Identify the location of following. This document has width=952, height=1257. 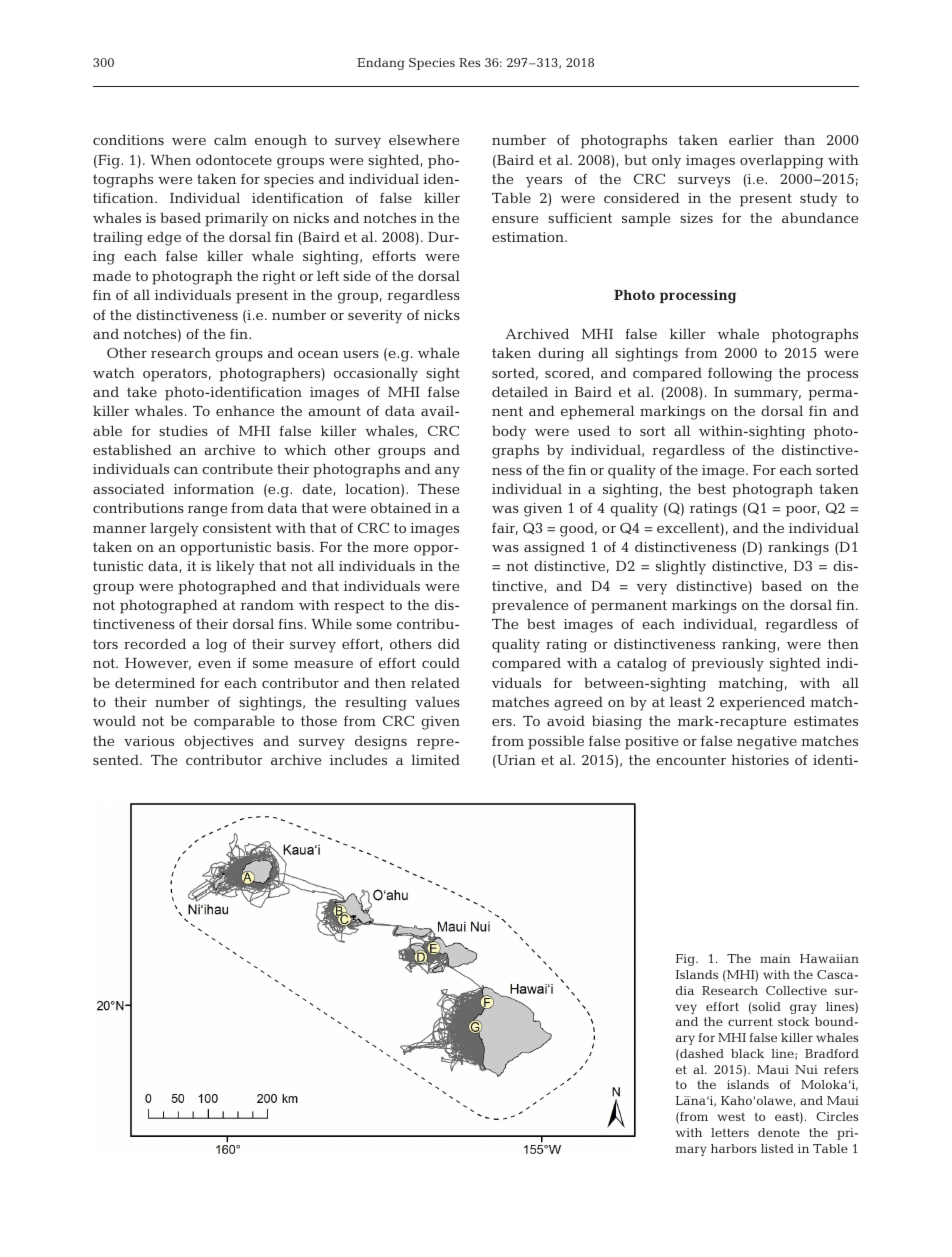
(740, 374).
